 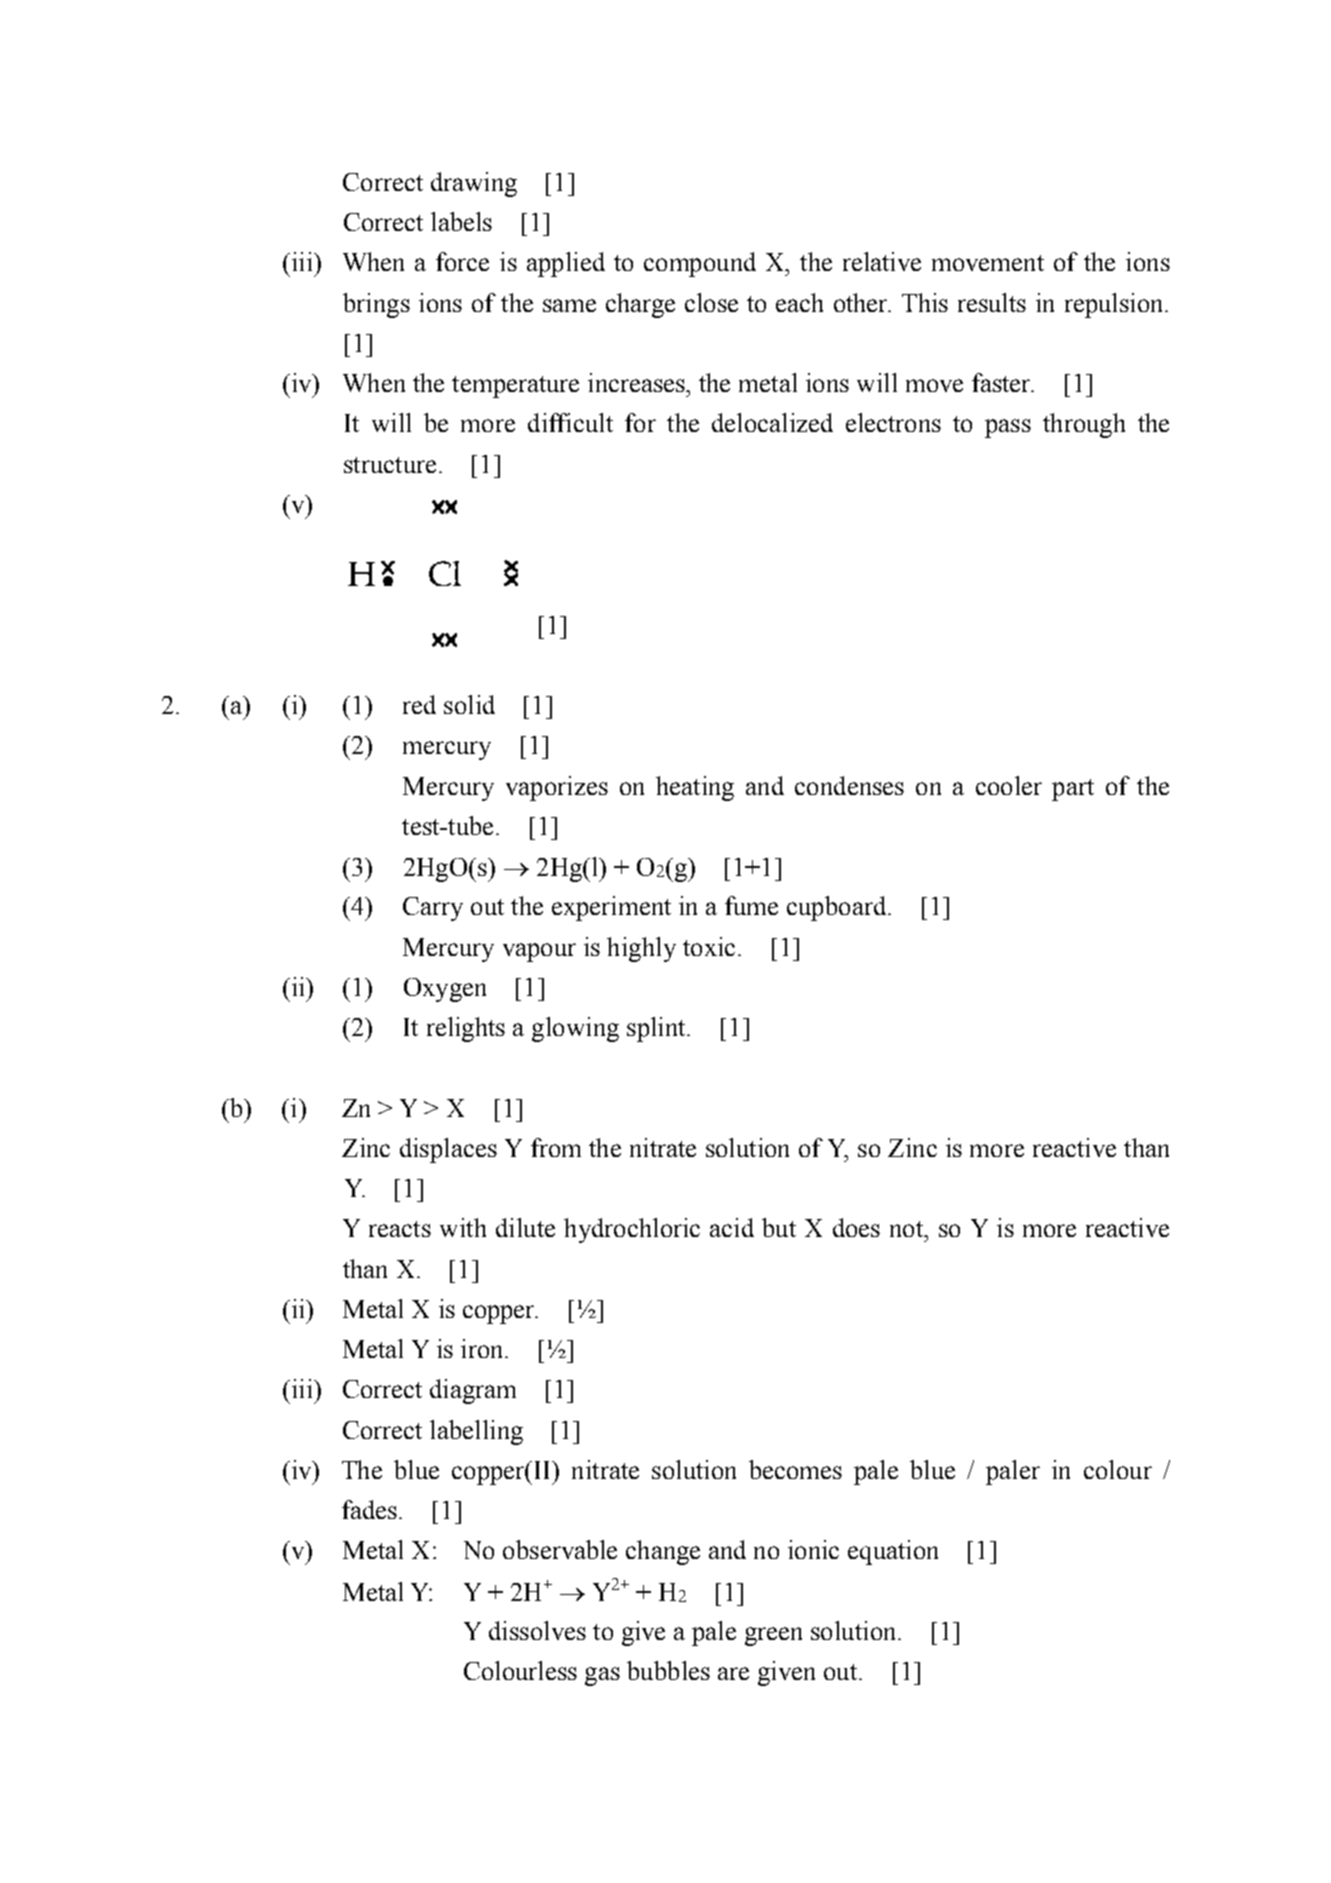 I want to click on iron, so click(x=483, y=1348).
